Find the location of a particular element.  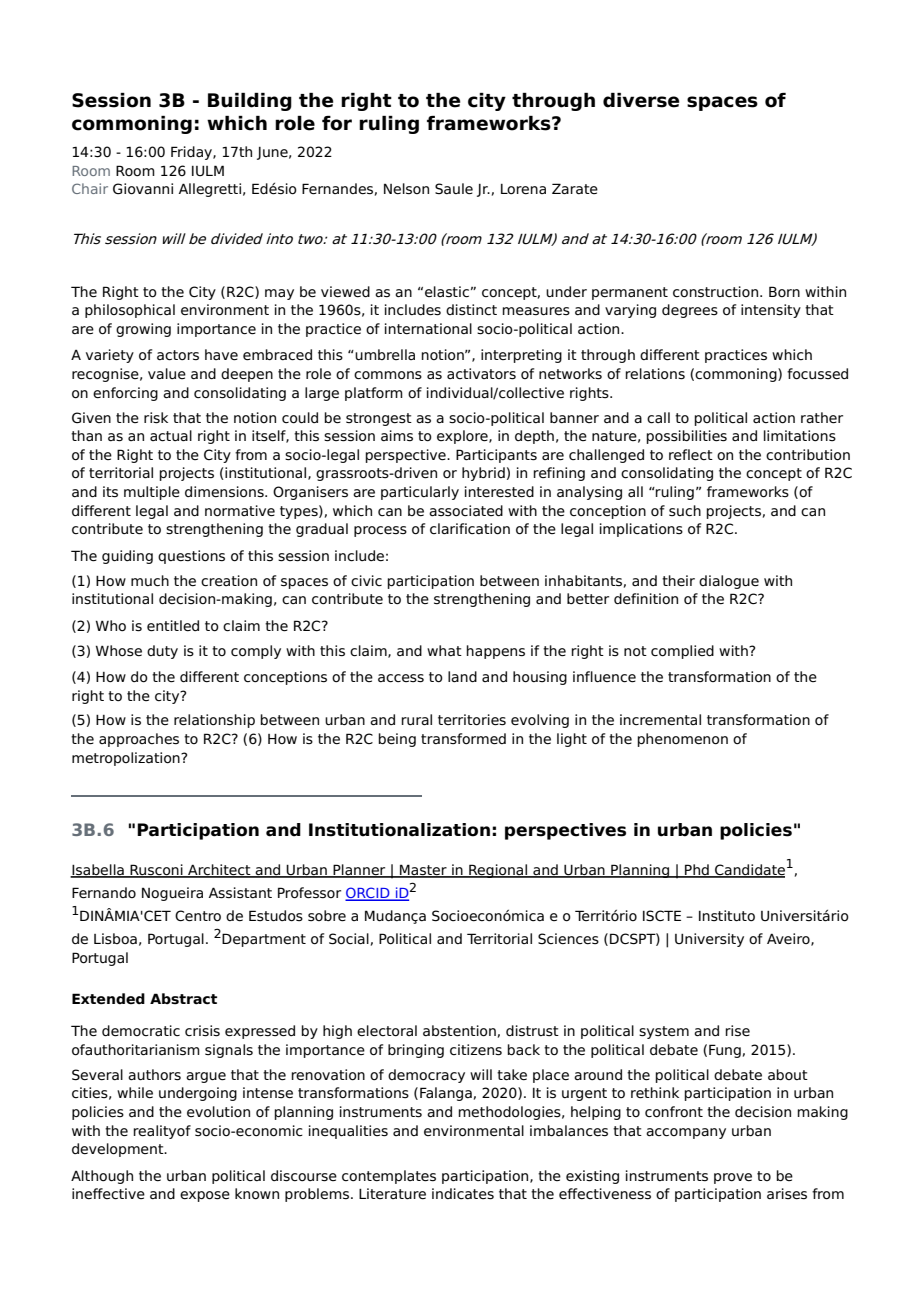

Centro is located at coordinates (198, 916).
